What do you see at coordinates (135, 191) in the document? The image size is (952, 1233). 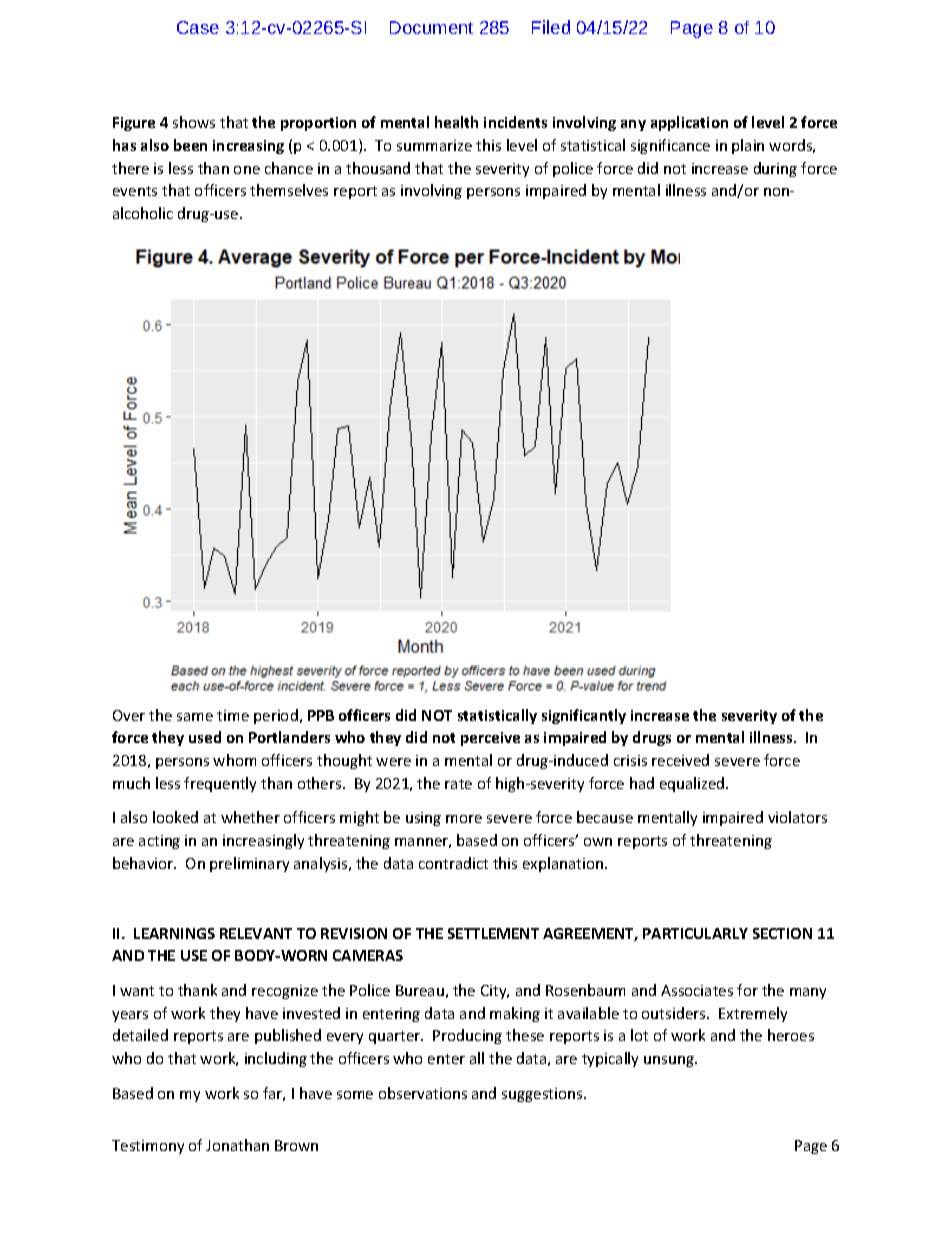 I see `events` at bounding box center [135, 191].
